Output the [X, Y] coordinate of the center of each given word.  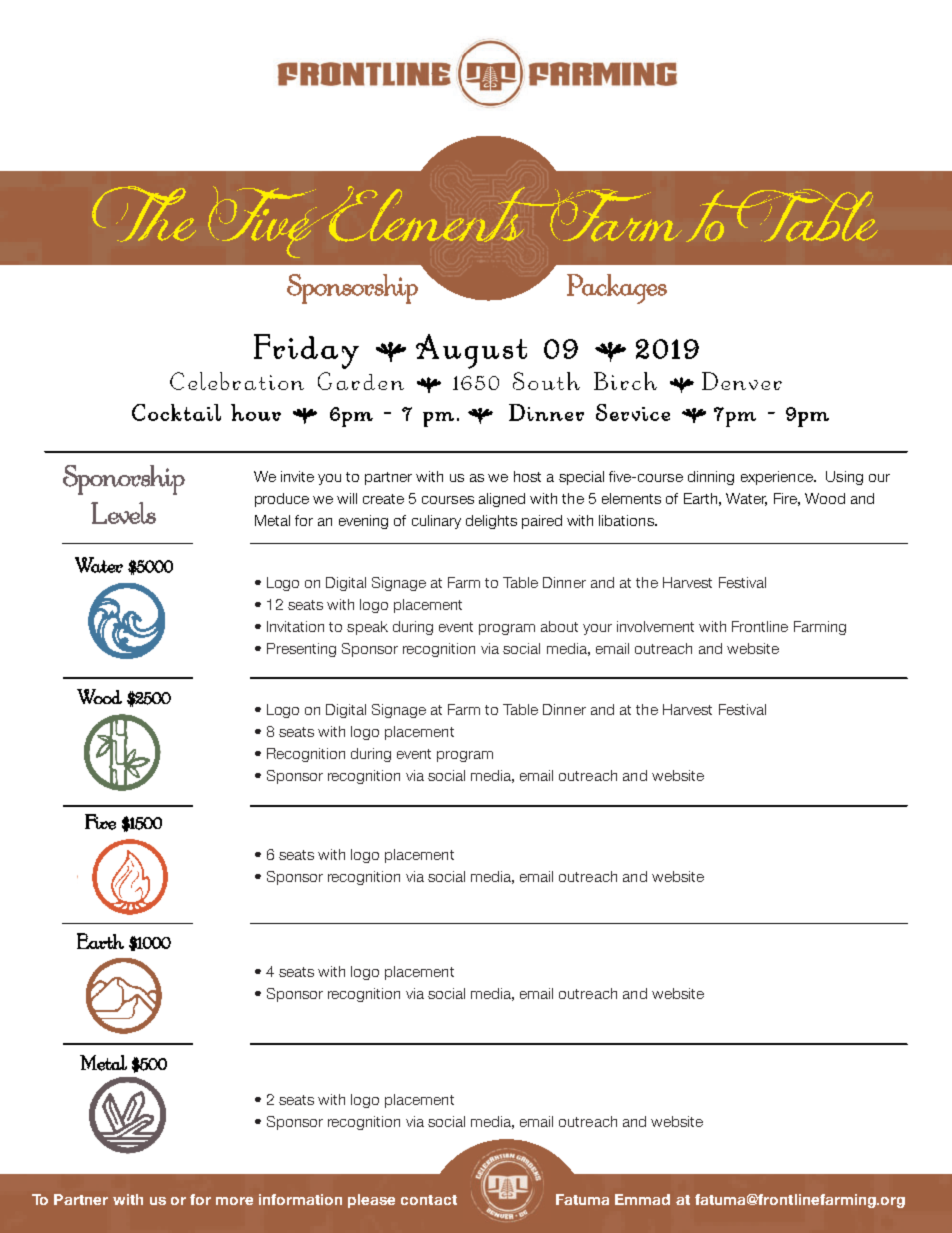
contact [429, 1200]
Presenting [301, 650]
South [546, 381]
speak [367, 628]
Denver [742, 381]
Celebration [237, 381]
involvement [655, 626]
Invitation [295, 626]
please [371, 1201]
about [559, 626]
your [597, 629]
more [234, 1201]
